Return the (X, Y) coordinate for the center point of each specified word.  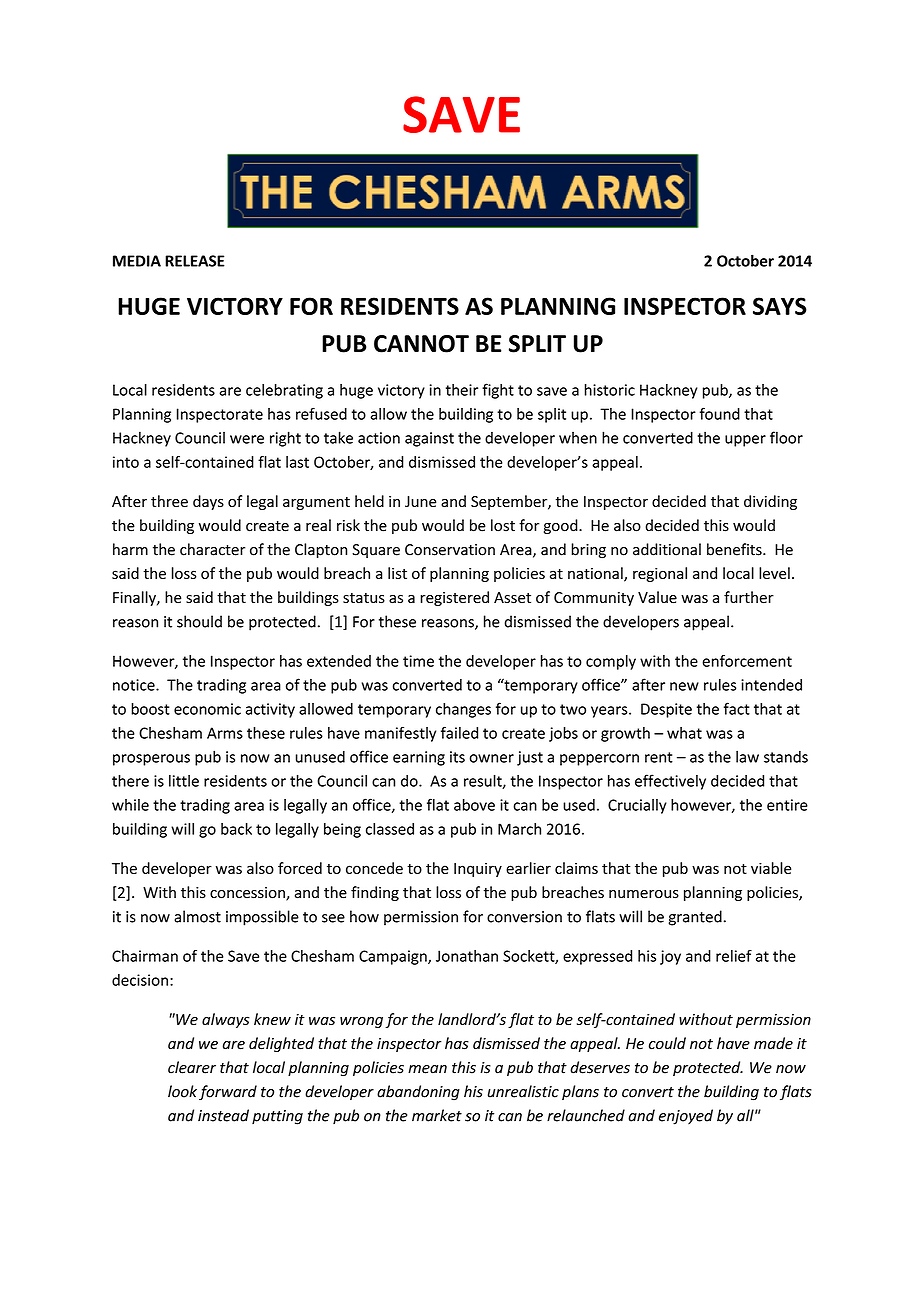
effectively (670, 782)
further (749, 597)
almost (197, 916)
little (184, 781)
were (247, 439)
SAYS (780, 306)
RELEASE (195, 261)
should (199, 621)
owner (491, 758)
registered (455, 598)
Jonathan (467, 956)
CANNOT (421, 344)
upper (745, 441)
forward (228, 1092)
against (429, 439)
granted (695, 918)
